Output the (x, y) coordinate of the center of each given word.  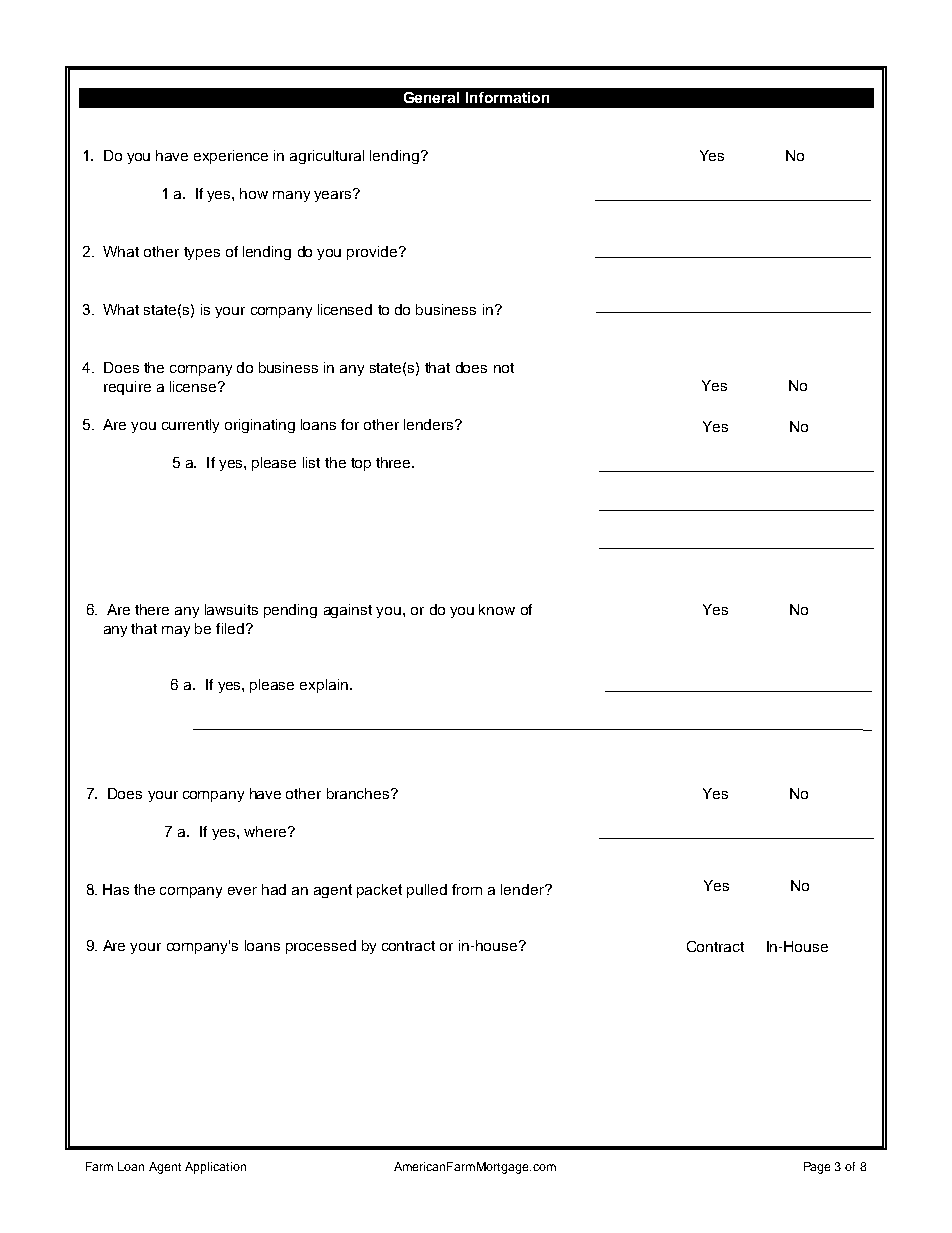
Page (817, 1168)
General (431, 97)
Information (507, 97)
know (497, 609)
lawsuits (231, 609)
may (176, 631)
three (394, 462)
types (202, 253)
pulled (427, 891)
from (467, 889)
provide (373, 253)
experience (231, 157)
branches (359, 793)
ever (242, 891)
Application (215, 1168)
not (504, 368)
